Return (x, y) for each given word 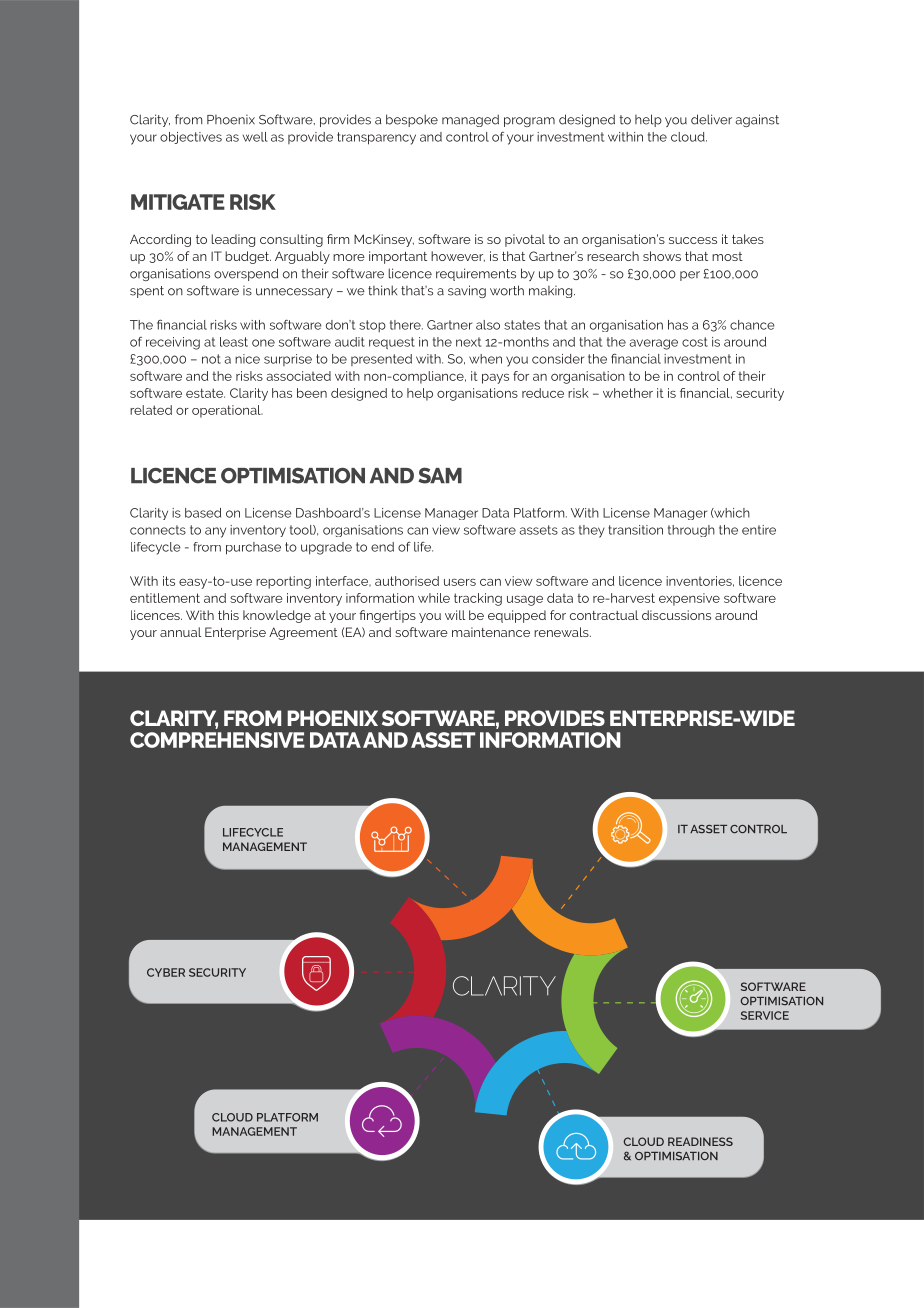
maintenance (491, 632)
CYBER (166, 972)
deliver (711, 119)
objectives (191, 138)
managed (470, 120)
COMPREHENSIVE (217, 740)
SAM (440, 475)
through (691, 531)
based (203, 513)
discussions (676, 615)
